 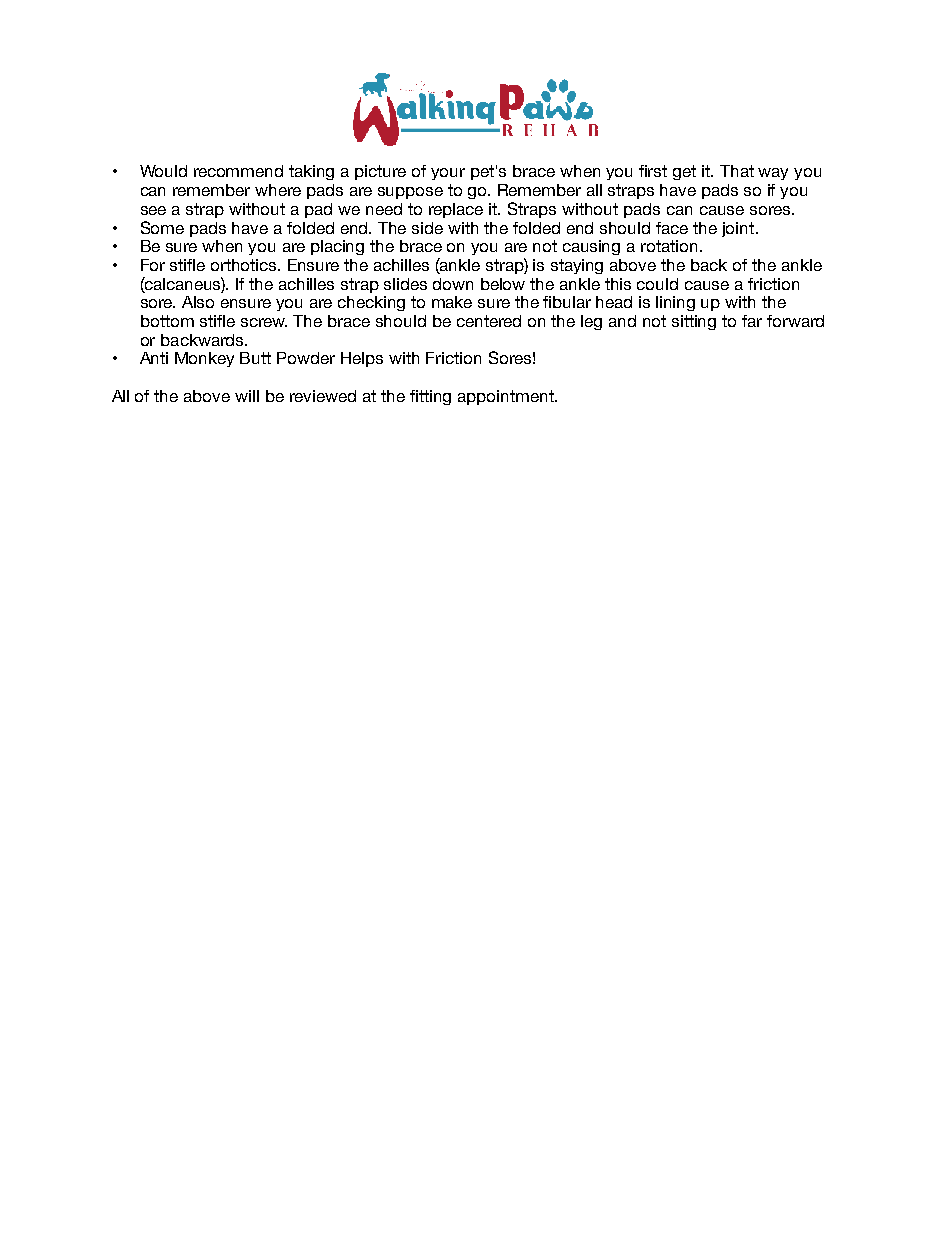 What do you see at coordinates (453, 284) in the document?
I see `down` at bounding box center [453, 284].
